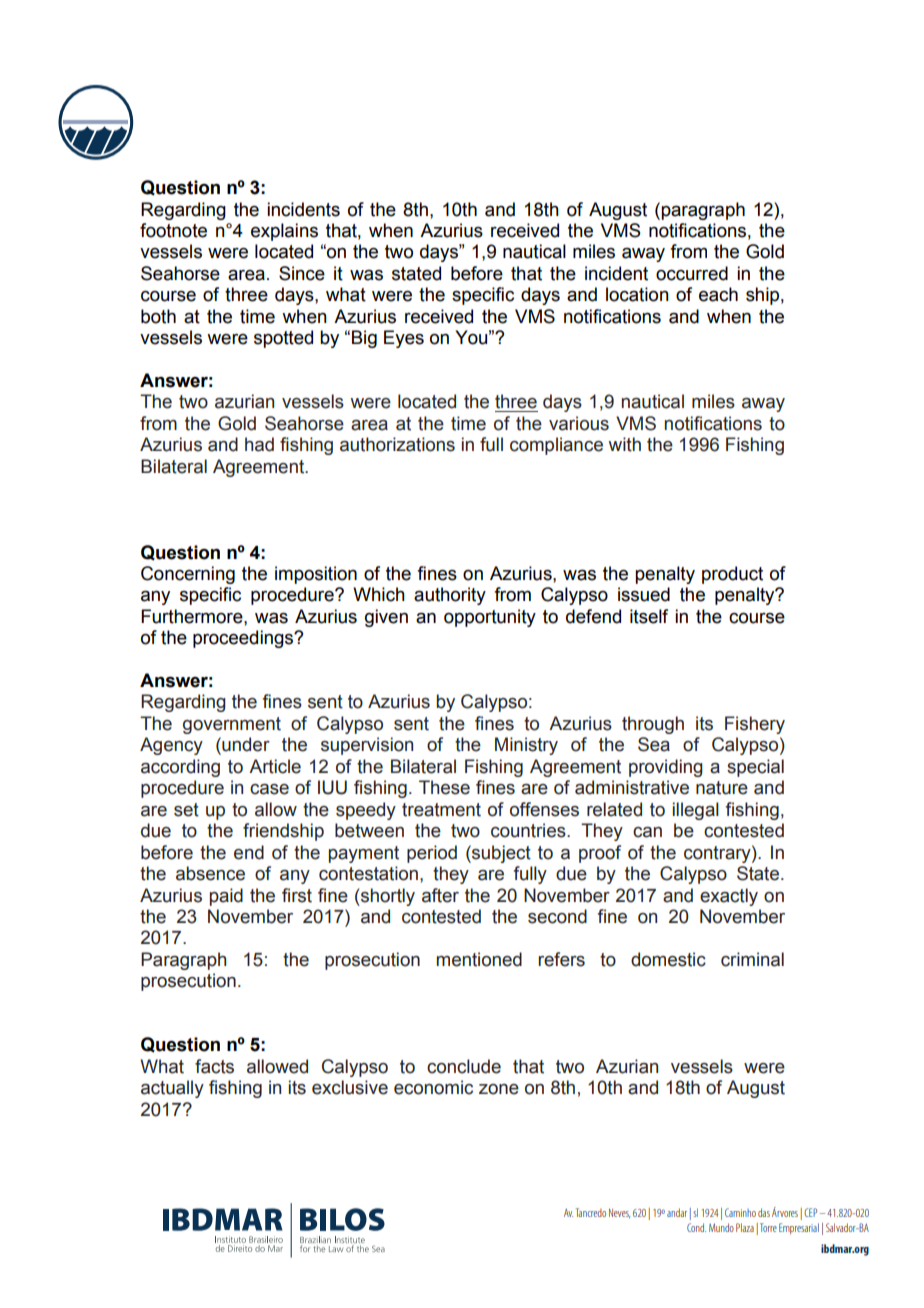  What do you see at coordinates (226, 897) in the screenshot?
I see `paid` at bounding box center [226, 897].
